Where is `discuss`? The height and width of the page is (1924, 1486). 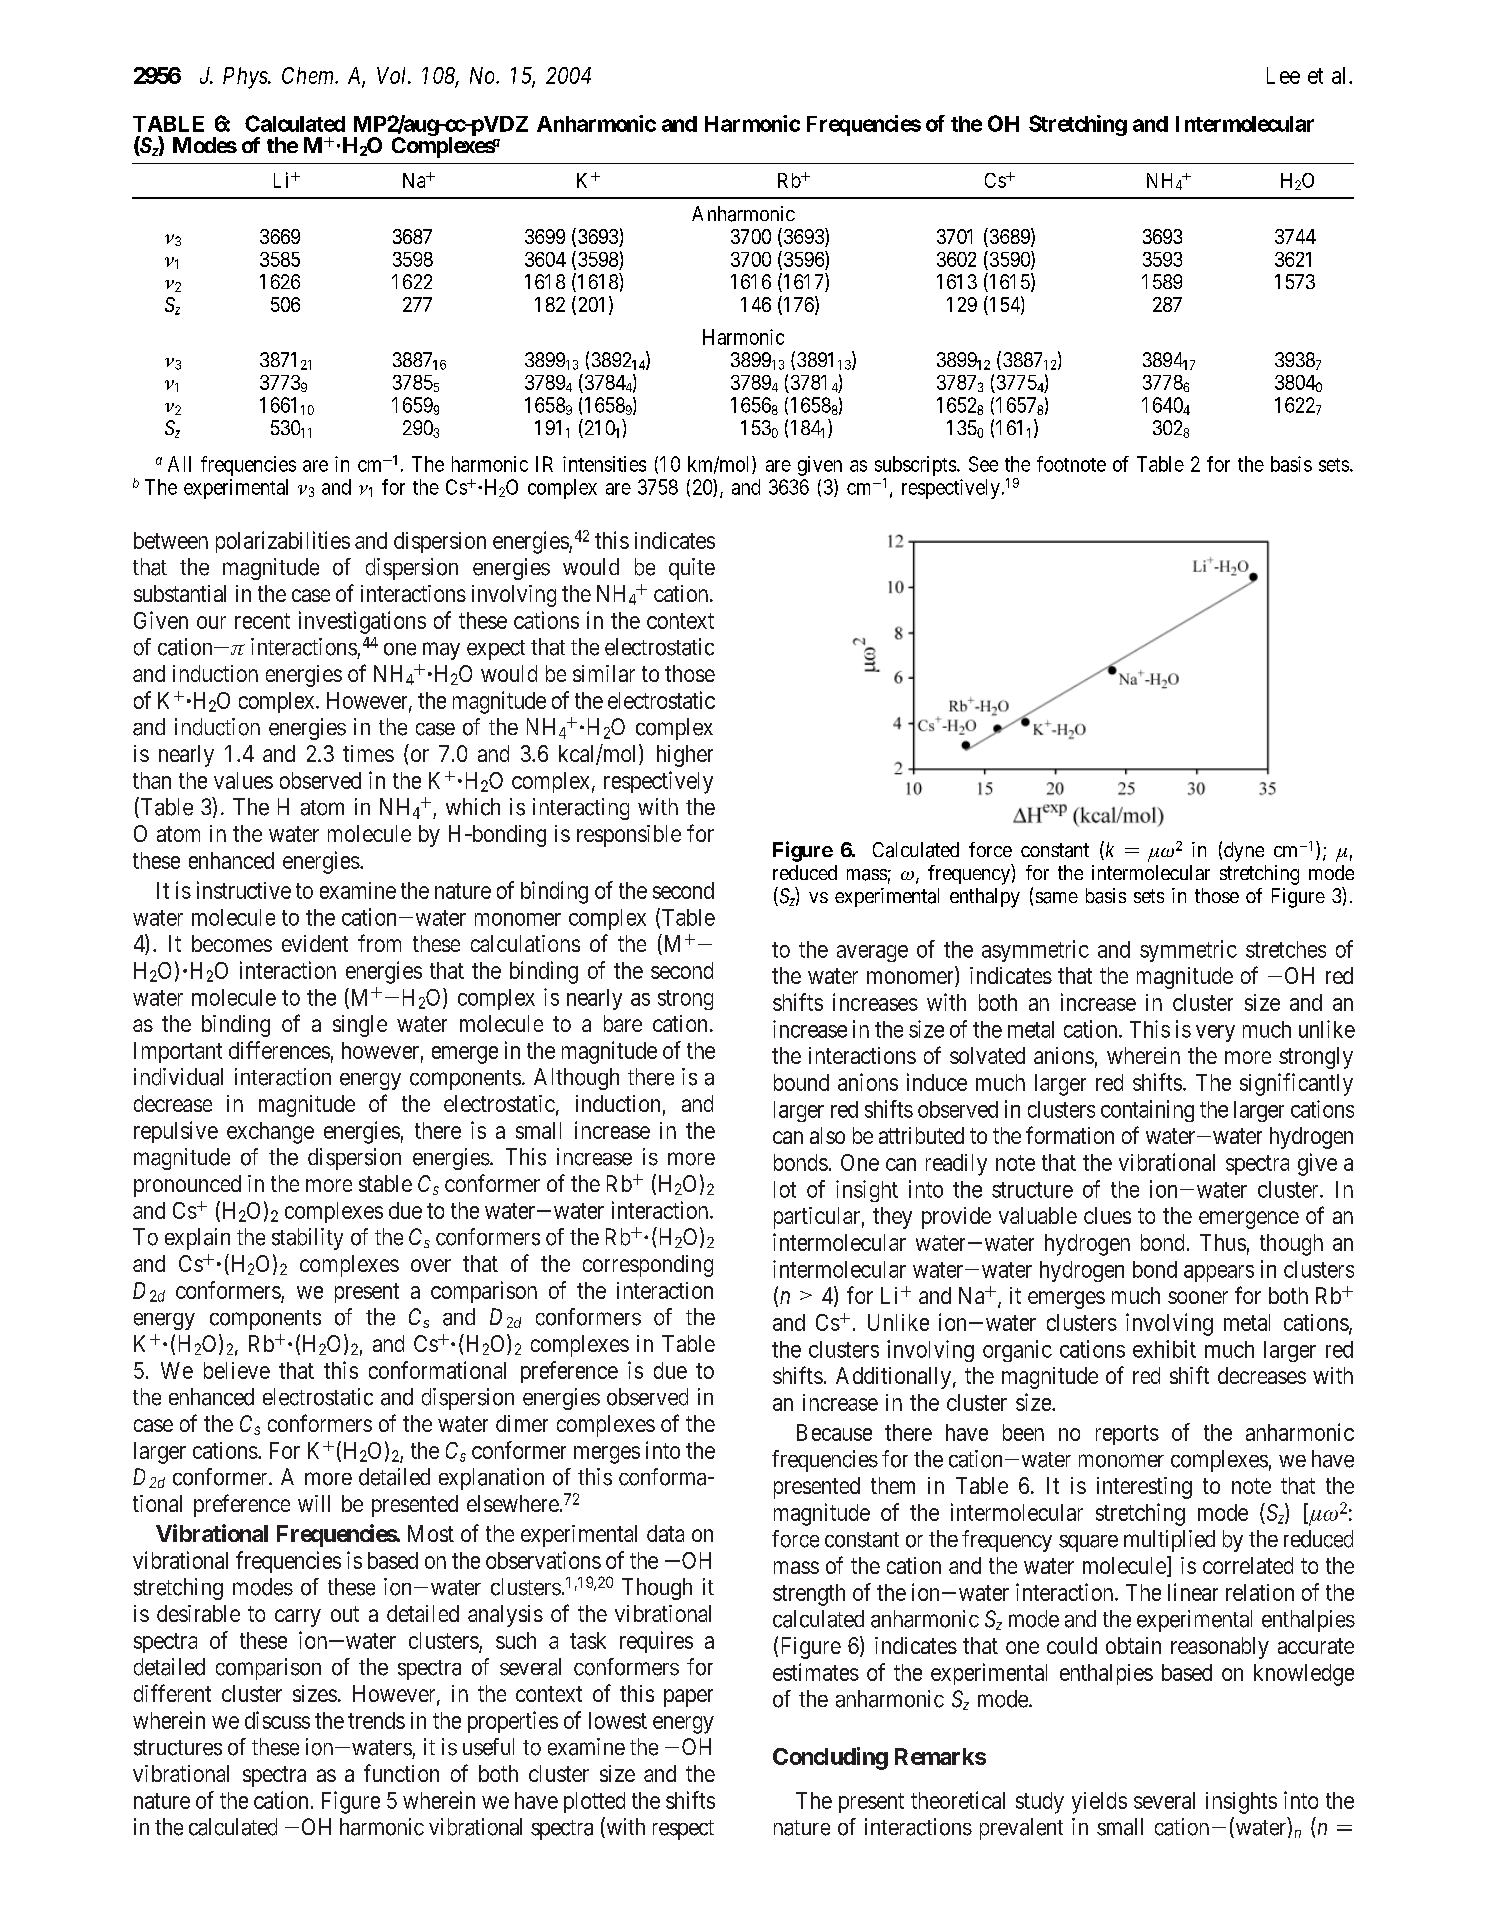
discuss is located at coordinates (277, 1720).
